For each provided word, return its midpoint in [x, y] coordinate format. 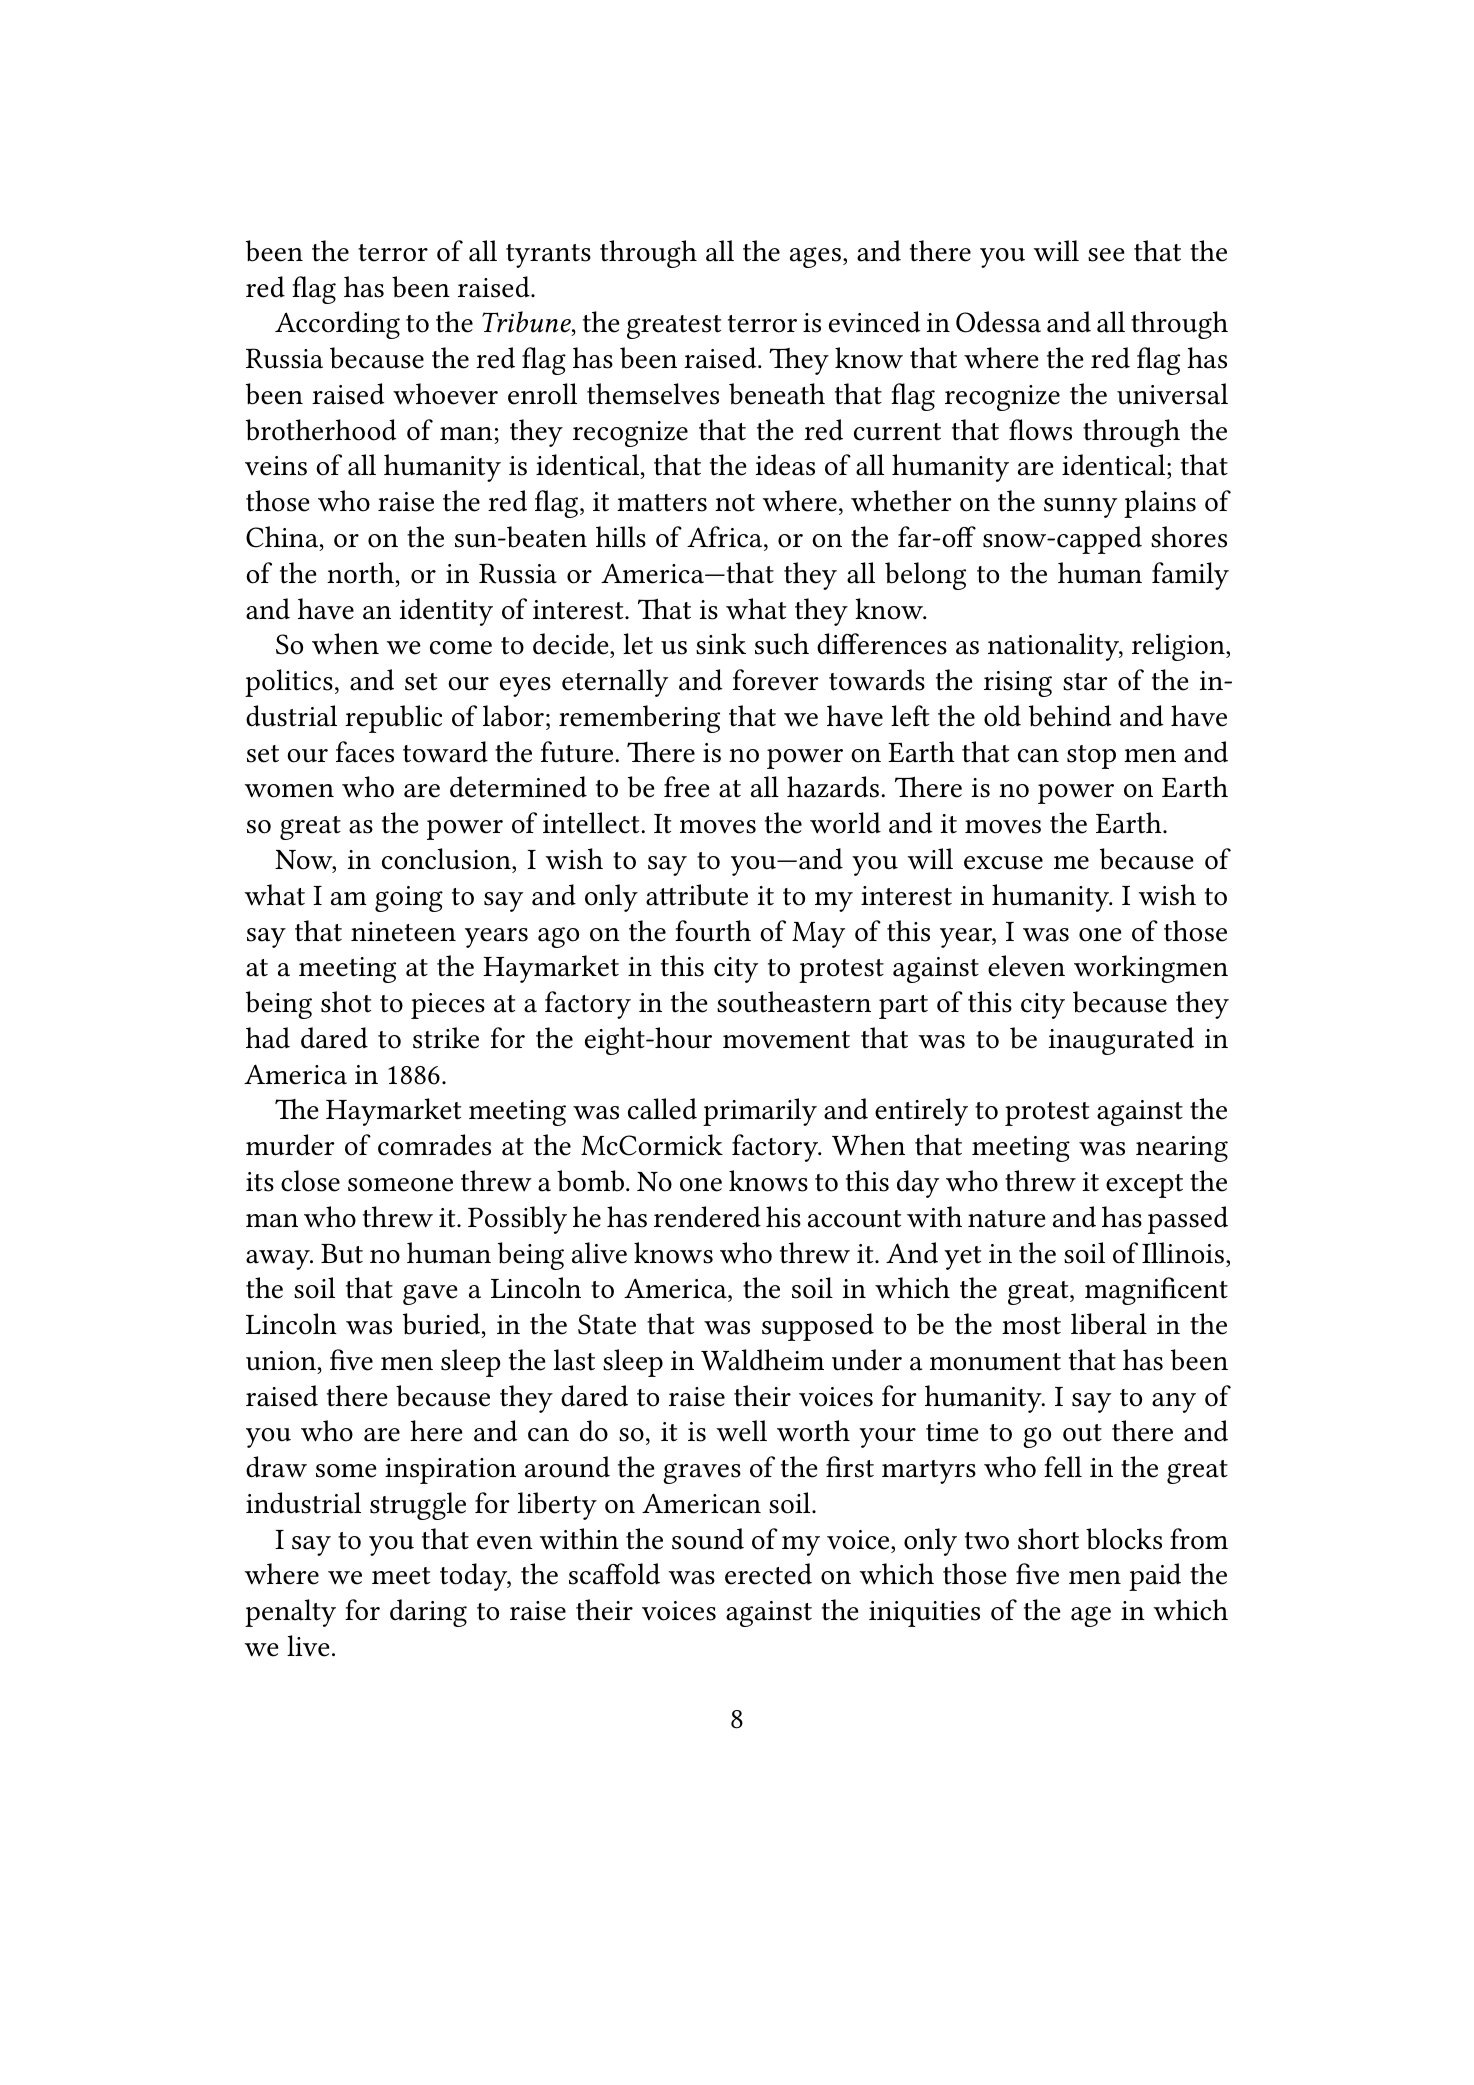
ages [815, 257]
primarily [760, 1112]
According [337, 325]
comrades [434, 1145]
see [1106, 255]
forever [776, 680]
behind [1070, 716]
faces [365, 752]
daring [428, 1613]
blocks [1124, 1539]
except [1144, 1186]
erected [768, 1574]
